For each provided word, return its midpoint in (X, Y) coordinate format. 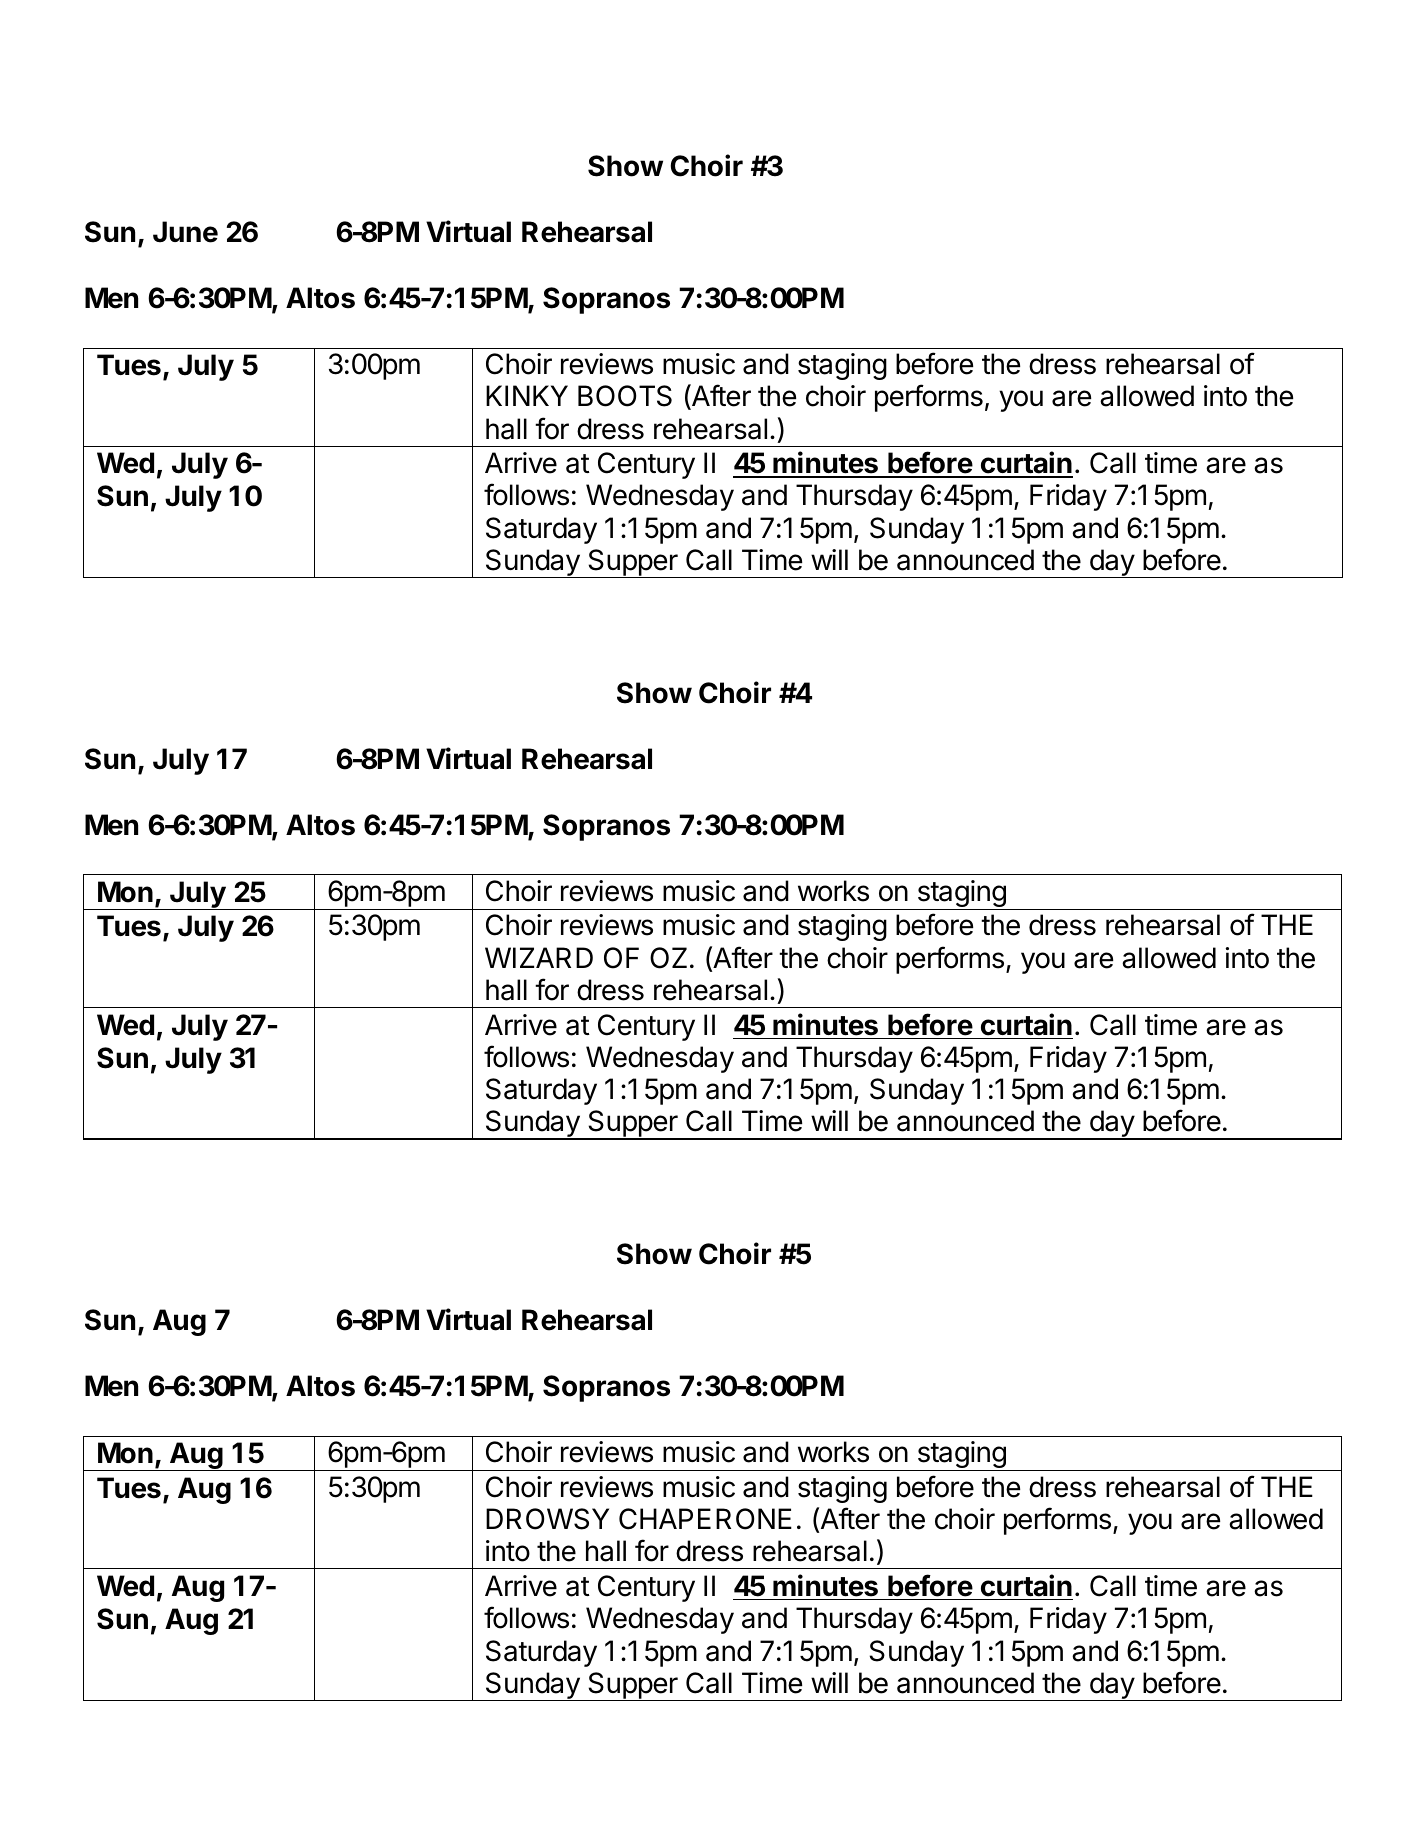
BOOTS (625, 396)
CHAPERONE (705, 1519)
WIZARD (539, 957)
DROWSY (547, 1519)
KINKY (527, 395)
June (185, 232)
